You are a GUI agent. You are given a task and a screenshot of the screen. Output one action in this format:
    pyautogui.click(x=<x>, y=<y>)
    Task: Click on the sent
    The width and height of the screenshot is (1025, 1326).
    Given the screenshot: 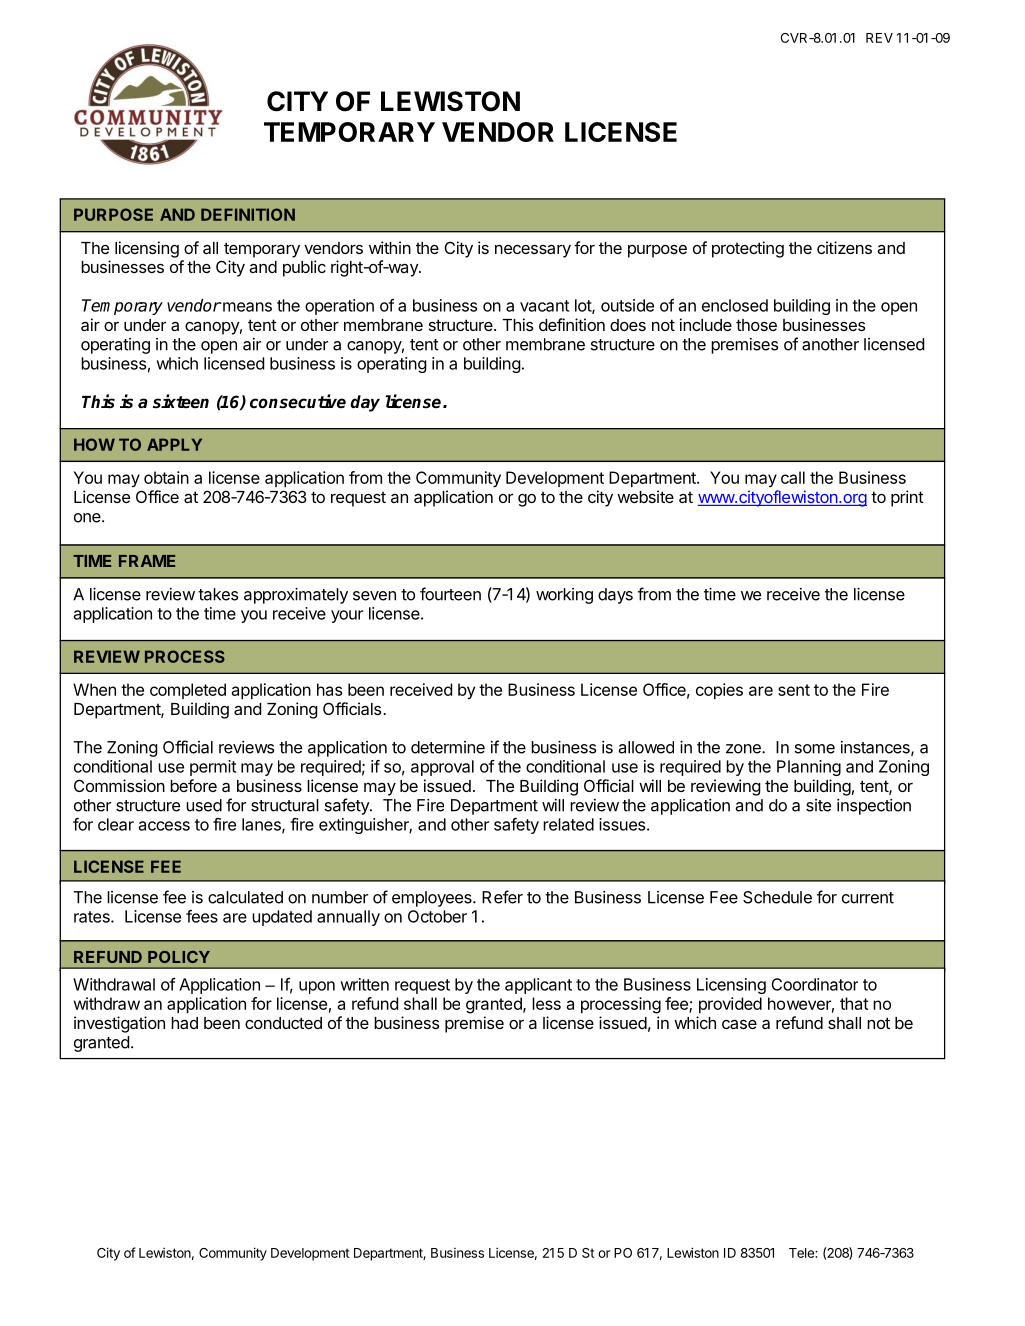 What is the action you would take?
    pyautogui.click(x=794, y=690)
